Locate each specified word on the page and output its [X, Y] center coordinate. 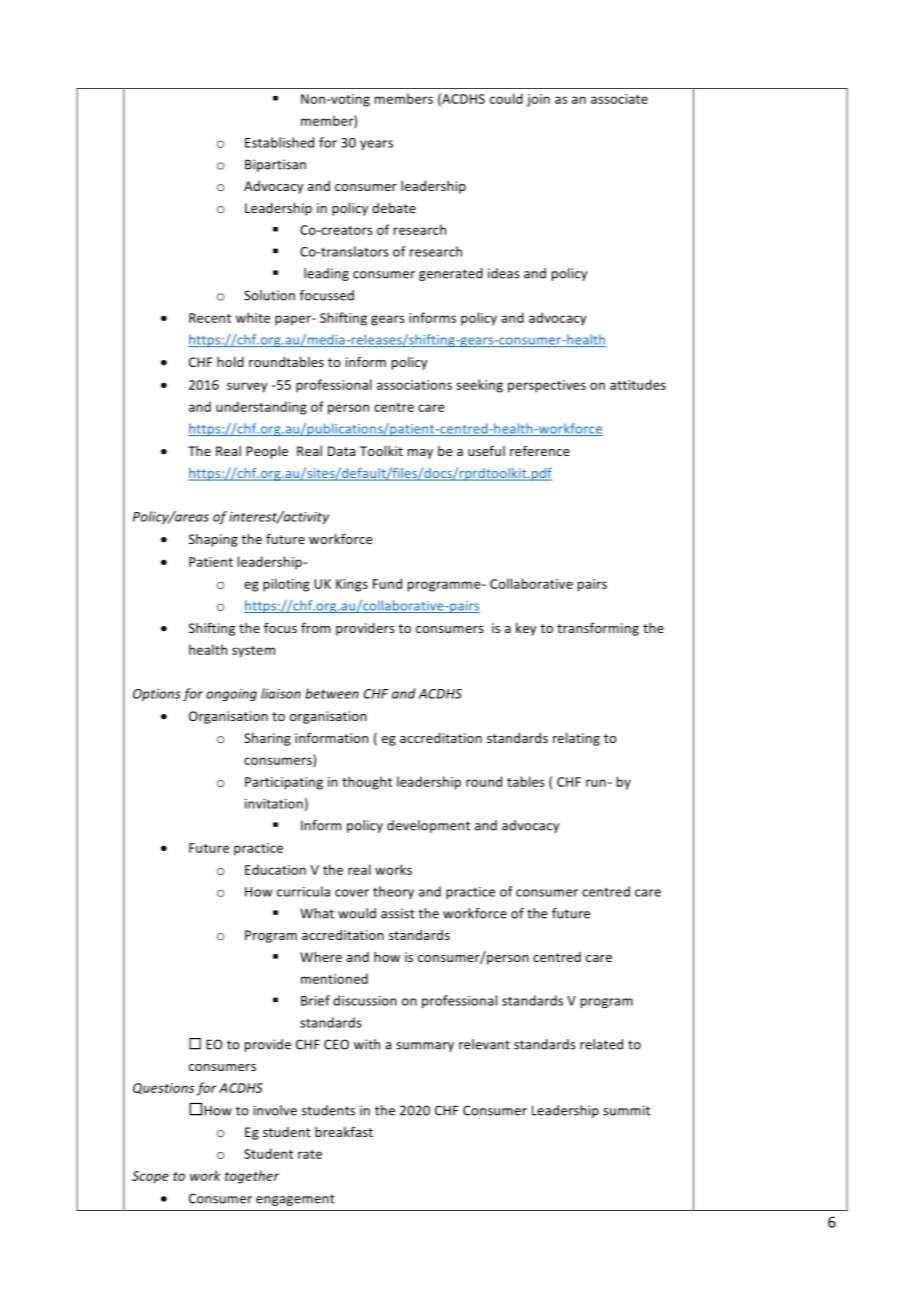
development [428, 826]
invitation [274, 804]
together [252, 1177]
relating [576, 739]
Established [279, 142]
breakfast [344, 1131]
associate [619, 99]
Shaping [213, 540]
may [420, 454]
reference [540, 451]
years [376, 145]
